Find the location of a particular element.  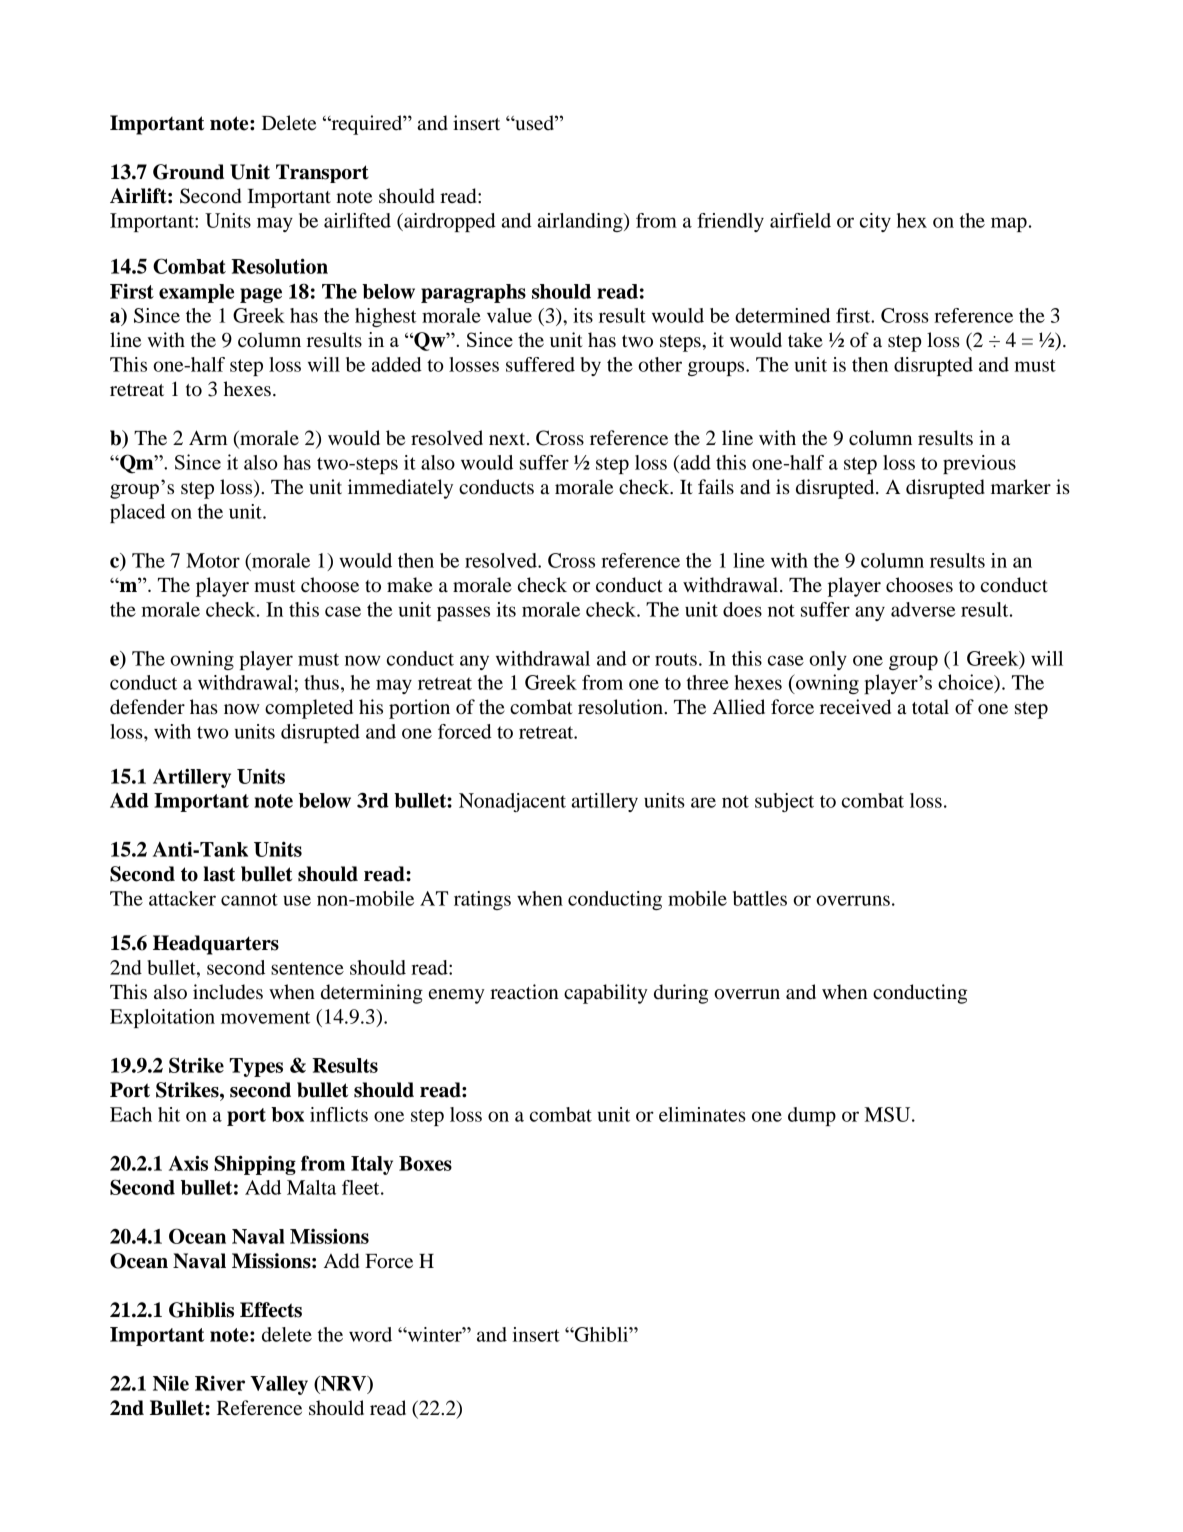

total is located at coordinates (930, 706).
